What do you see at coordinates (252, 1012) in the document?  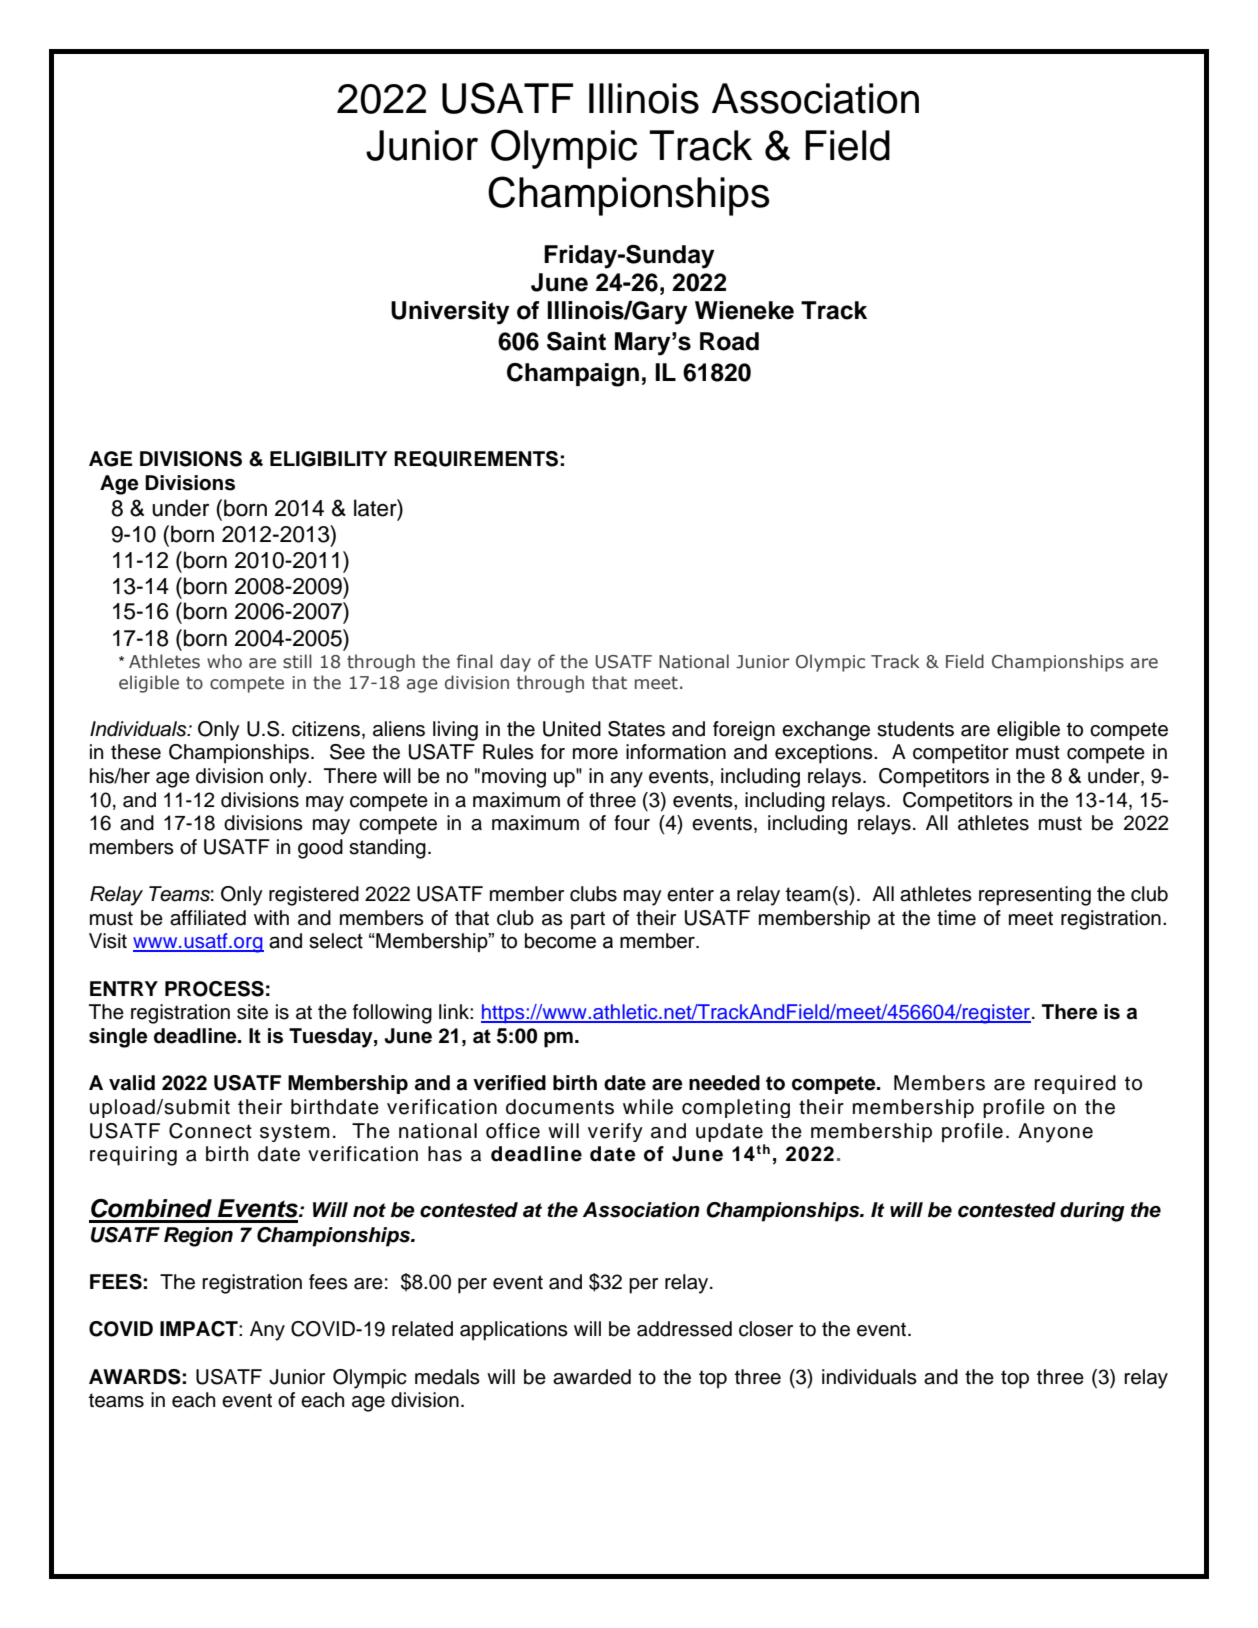 I see `site` at bounding box center [252, 1012].
